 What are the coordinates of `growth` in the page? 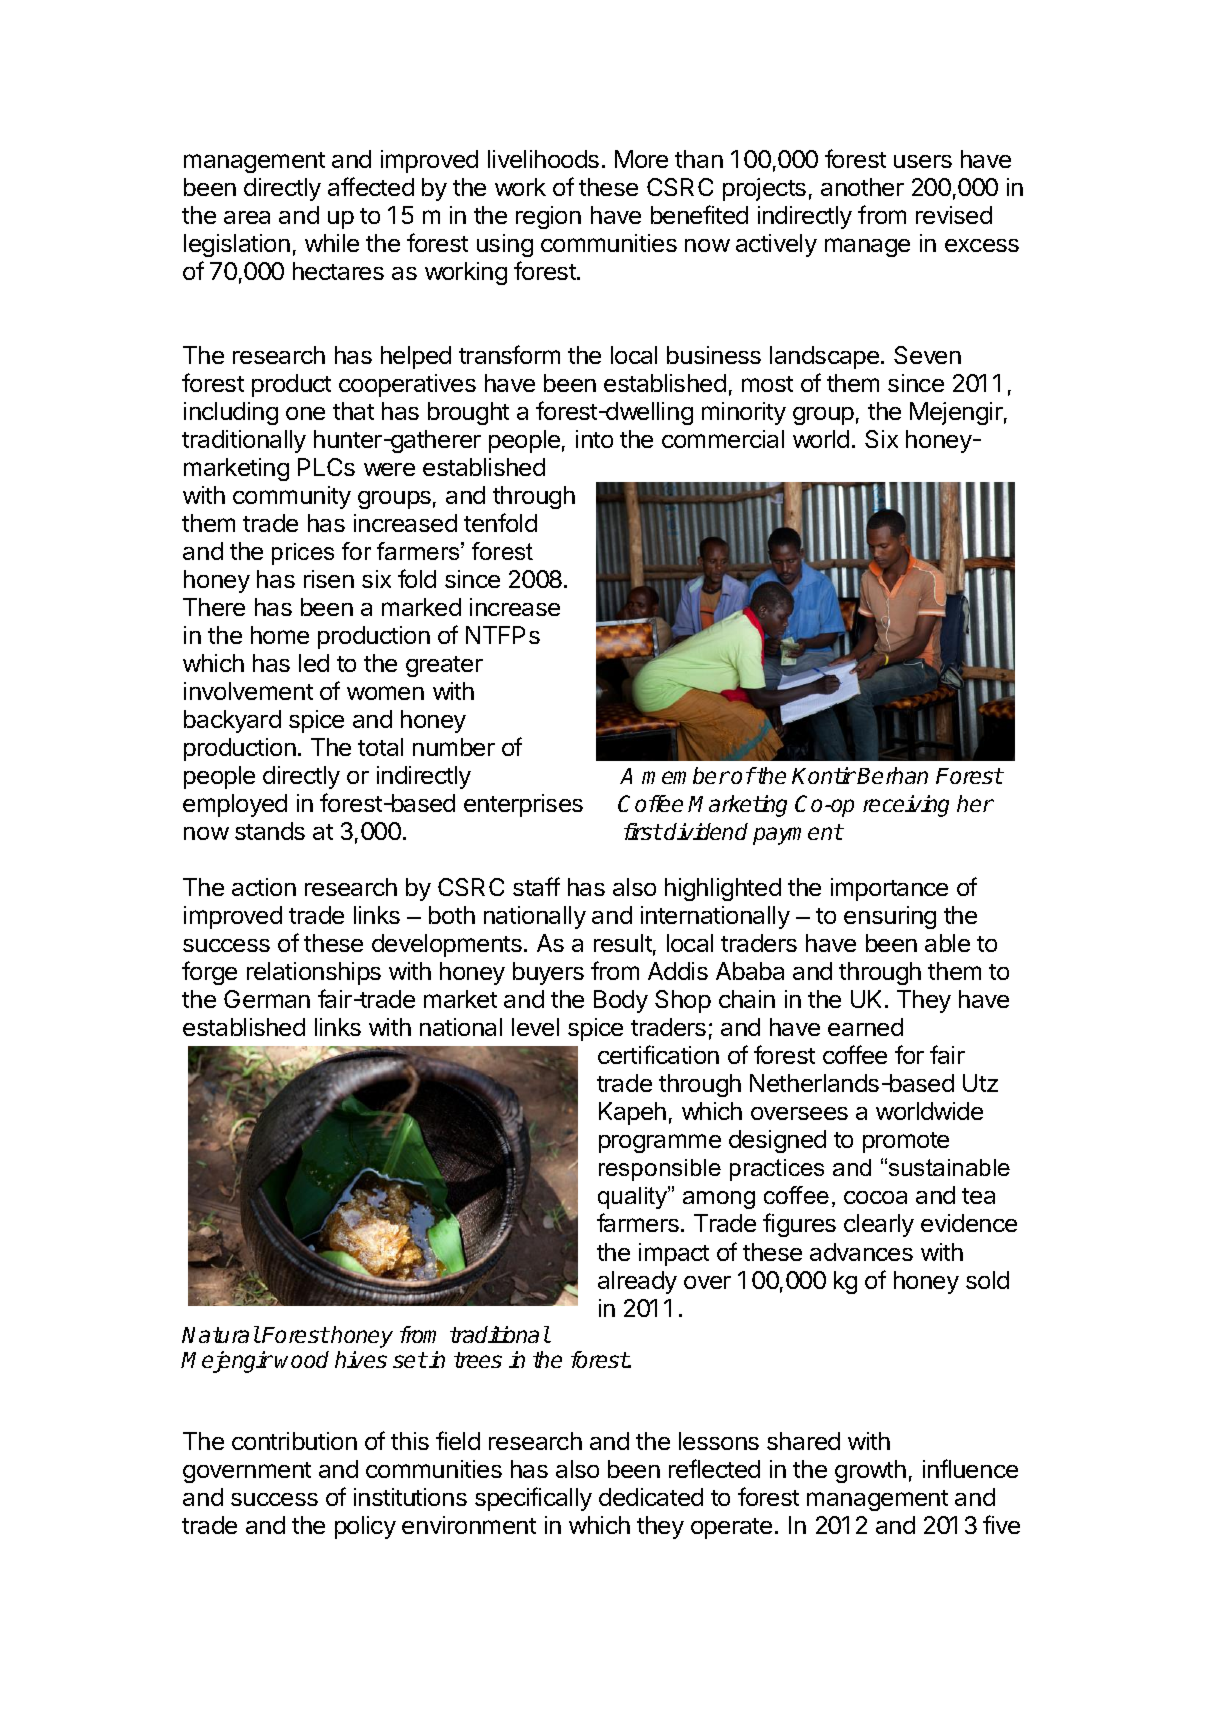 It's located at (870, 1471).
